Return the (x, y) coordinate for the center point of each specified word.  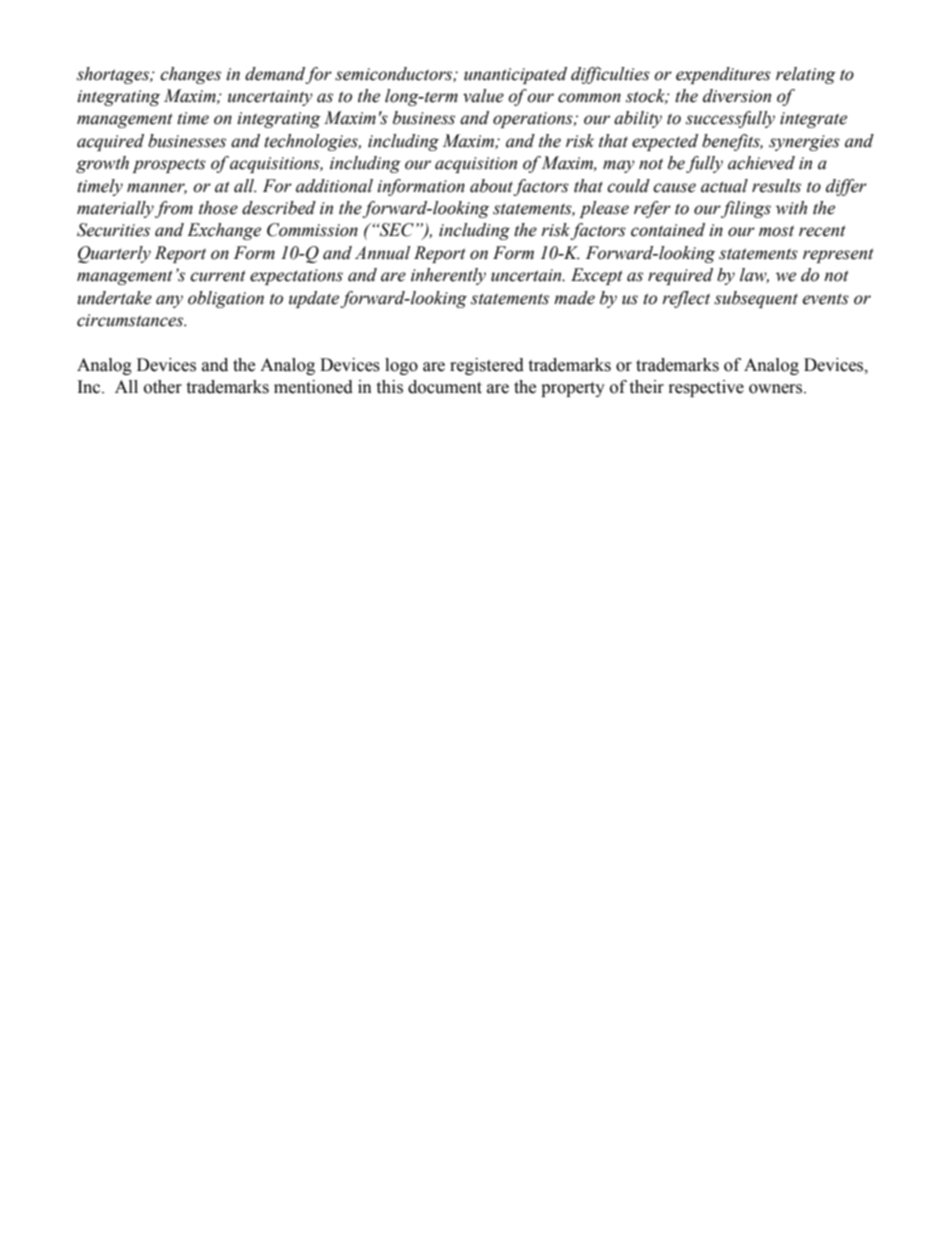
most (776, 231)
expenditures (723, 75)
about (491, 186)
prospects (169, 165)
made (574, 298)
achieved (761, 163)
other (163, 387)
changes (190, 75)
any (169, 301)
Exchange (224, 231)
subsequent (756, 299)
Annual (382, 253)
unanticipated (515, 75)
